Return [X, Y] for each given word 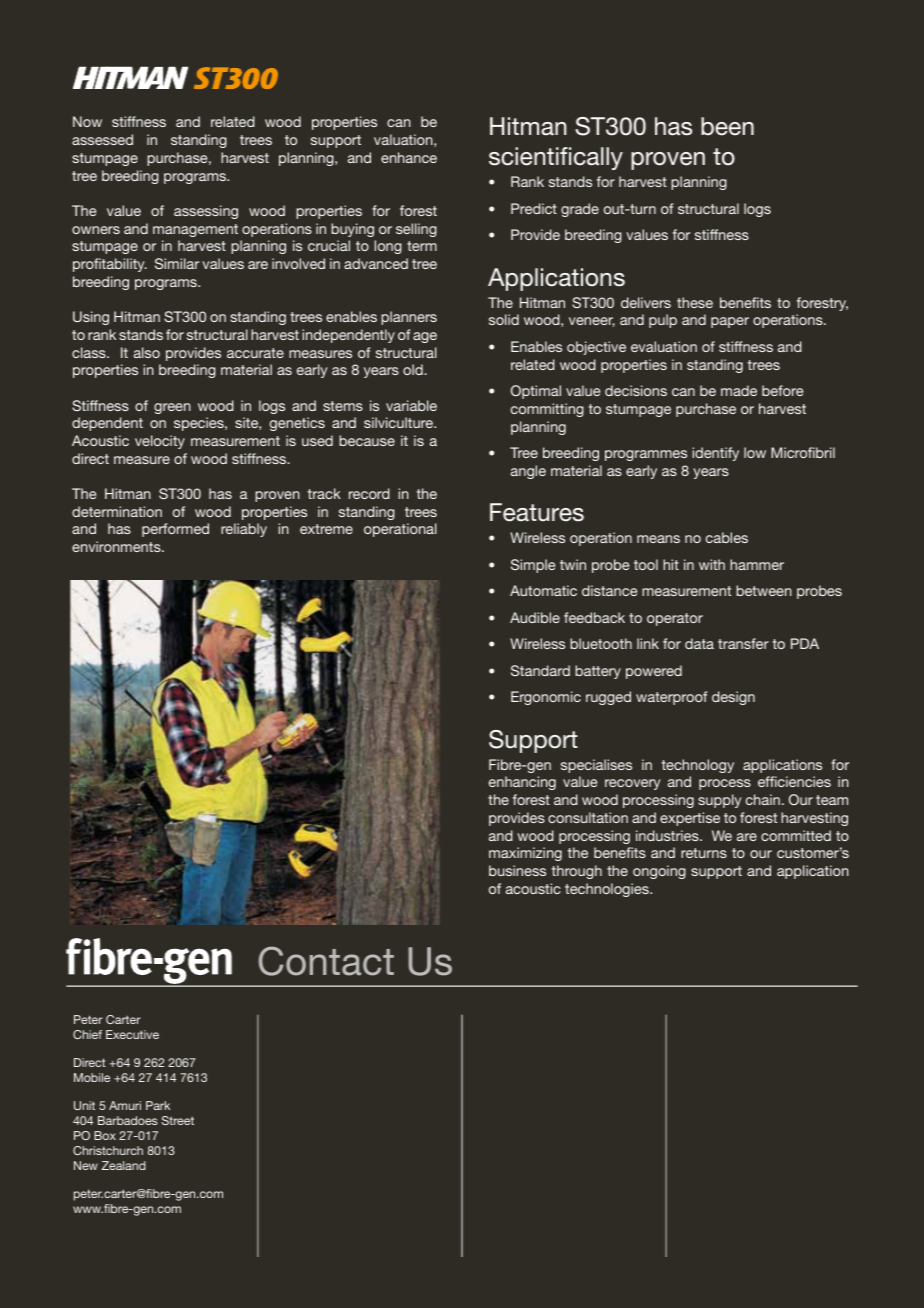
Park [158, 1105]
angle [528, 472]
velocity [160, 442]
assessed [102, 139]
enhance [409, 157]
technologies [608, 890]
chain [763, 799]
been [727, 126]
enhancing [522, 783]
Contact [326, 961]
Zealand [124, 1165]
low [755, 452]
